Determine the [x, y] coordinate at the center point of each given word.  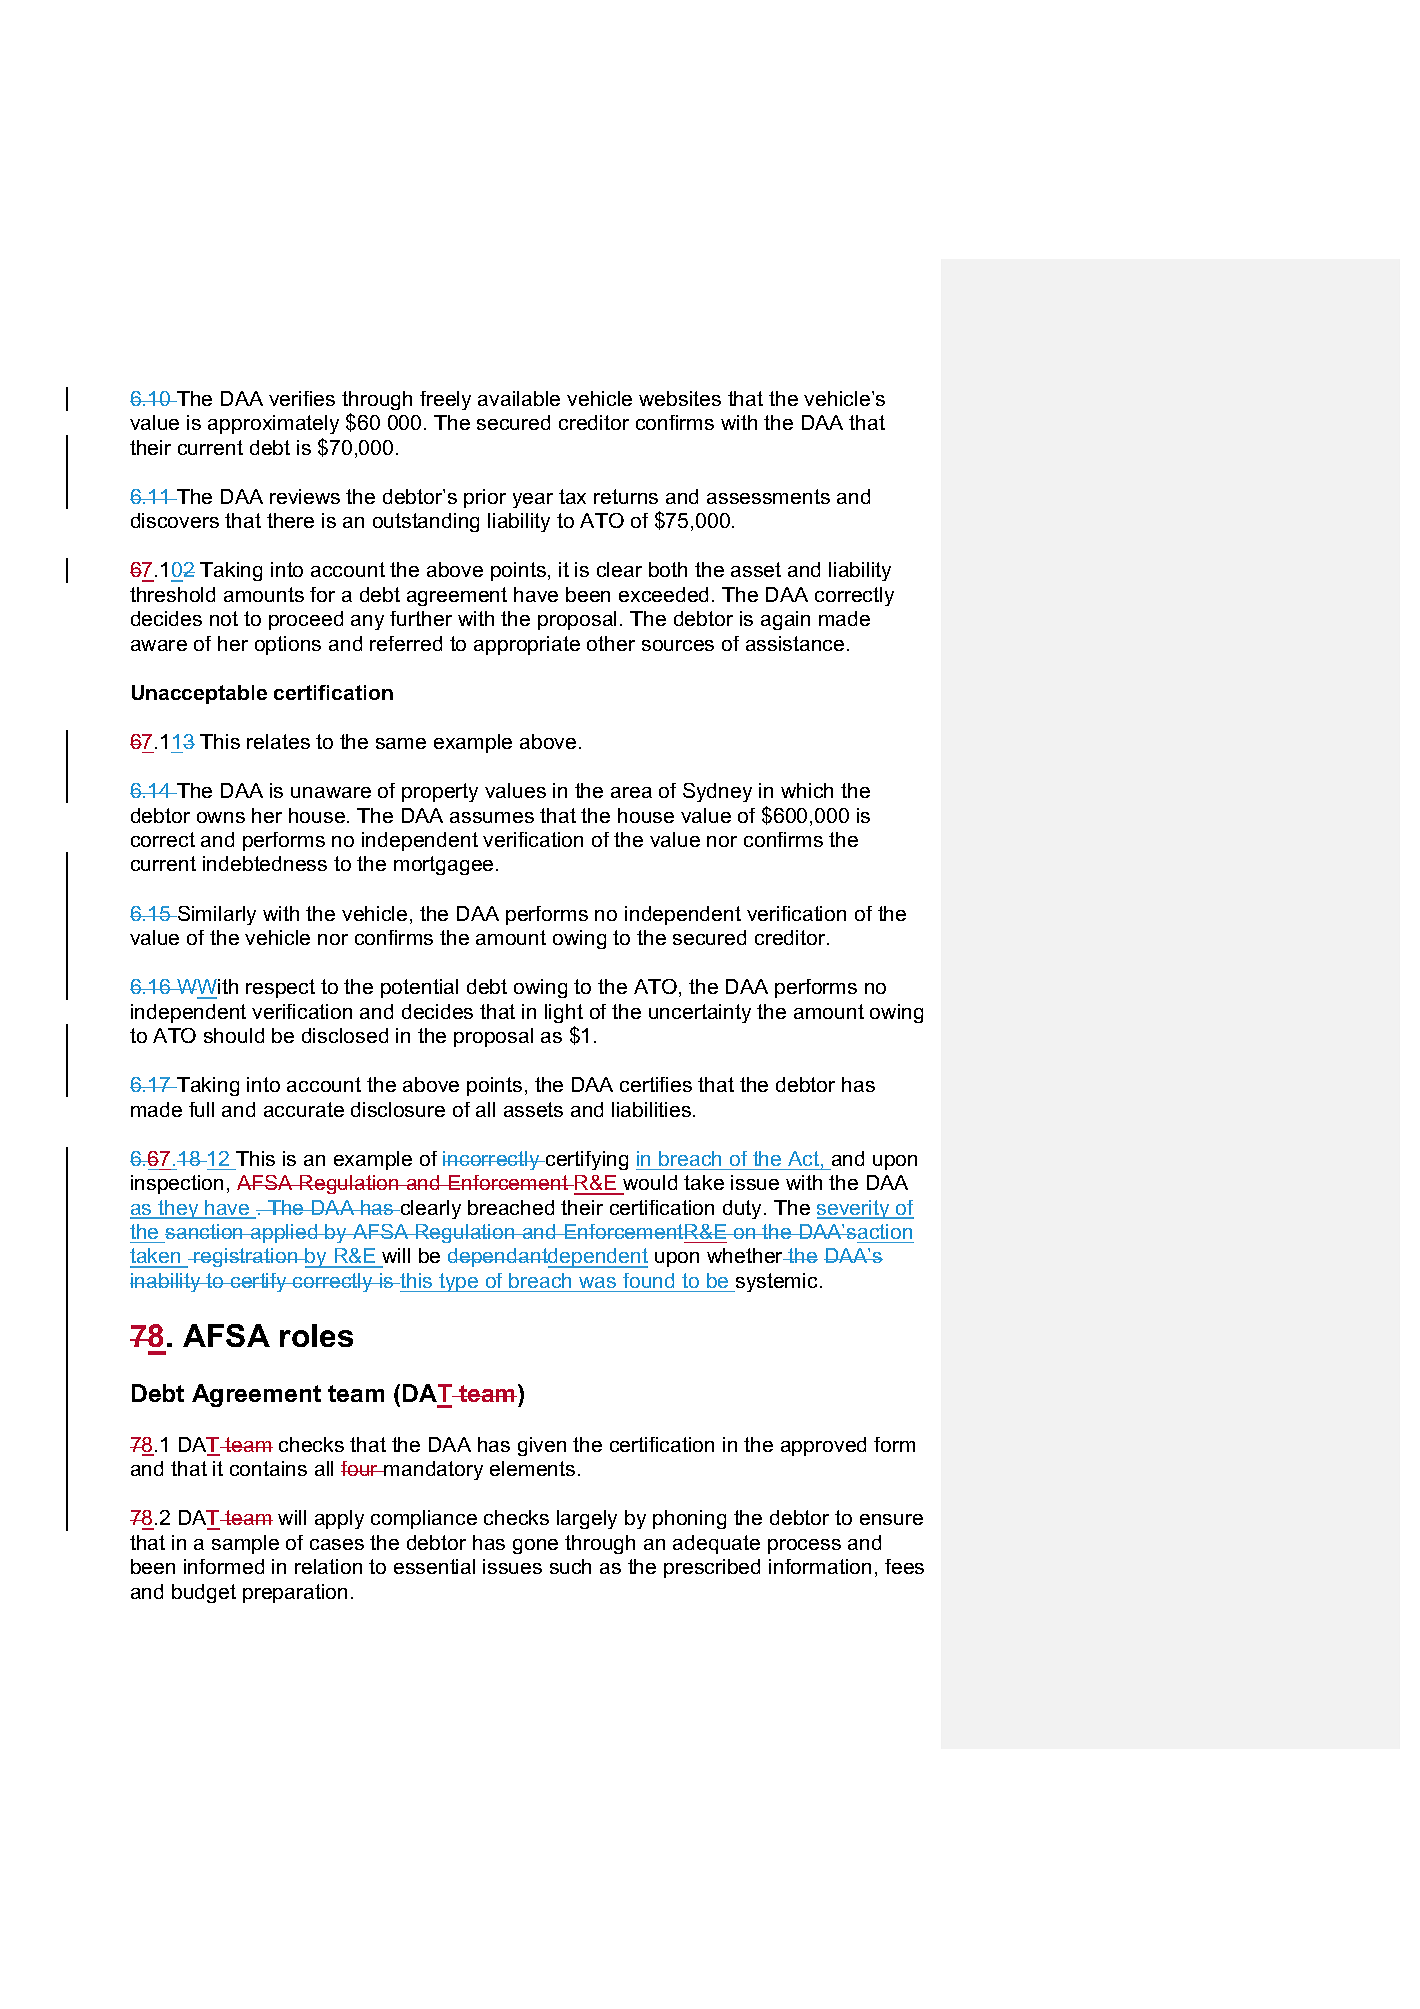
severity [854, 1209]
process [804, 1546]
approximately [273, 424]
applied [284, 1233]
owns [221, 817]
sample [245, 1544]
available [519, 398]
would [650, 1182]
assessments [768, 496]
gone [535, 1546]
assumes [492, 817]
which [807, 790]
